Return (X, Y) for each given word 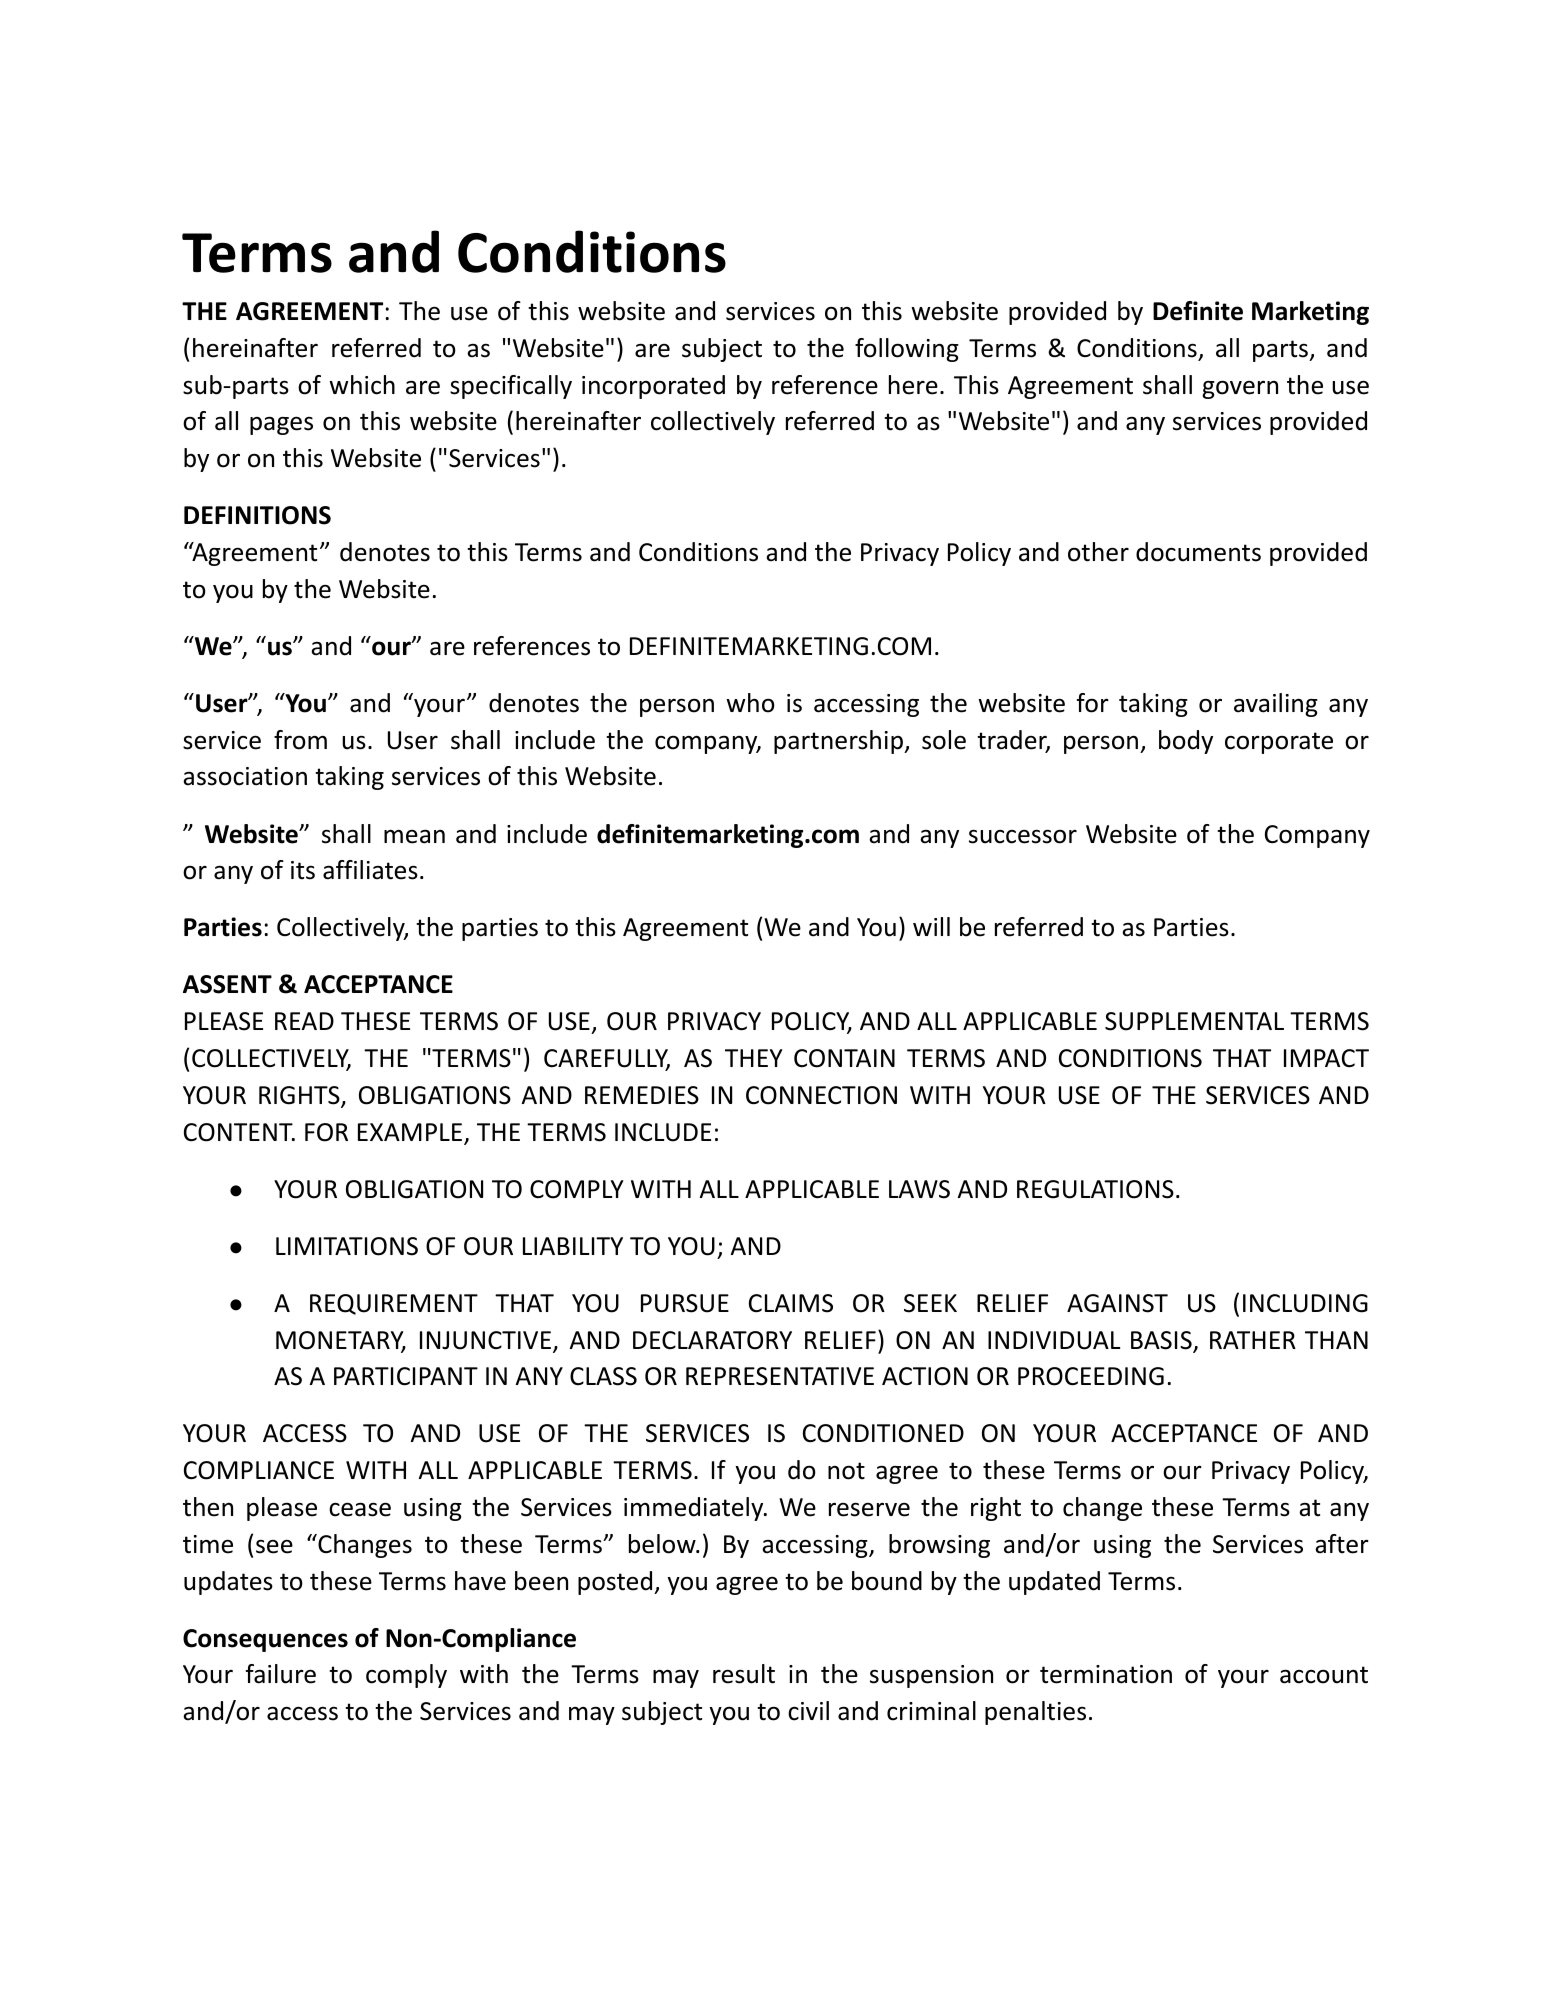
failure (281, 1674)
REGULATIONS (1095, 1189)
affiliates (370, 870)
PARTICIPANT (406, 1376)
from (300, 740)
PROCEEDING (1091, 1376)
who (750, 703)
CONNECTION (821, 1095)
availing (1276, 705)
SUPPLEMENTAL (1194, 1021)
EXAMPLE (411, 1133)
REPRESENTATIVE (780, 1376)
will (931, 926)
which (362, 385)
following (907, 350)
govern (1240, 389)
